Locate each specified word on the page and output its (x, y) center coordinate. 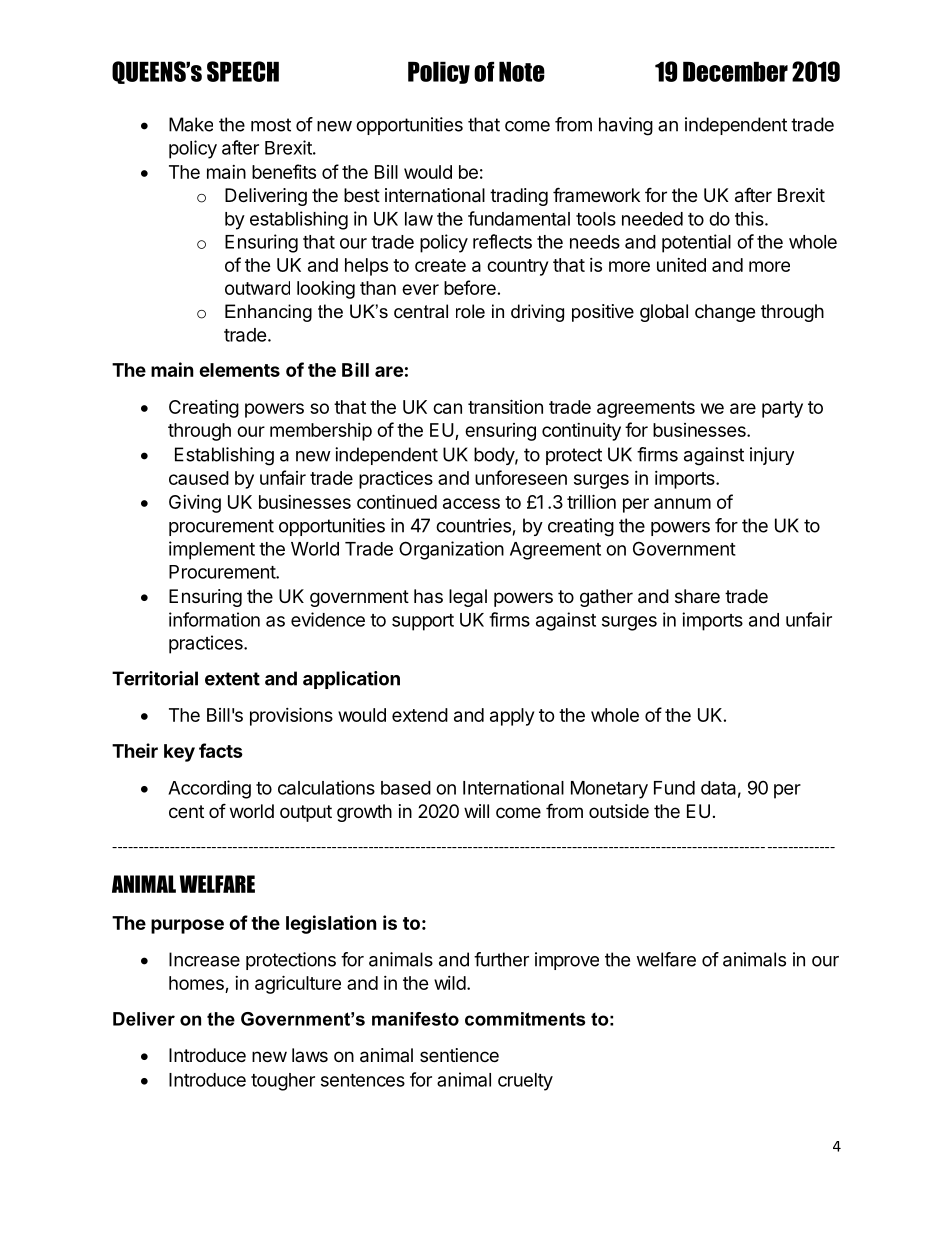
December (735, 72)
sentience (459, 1055)
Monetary (609, 790)
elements (239, 370)
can (447, 408)
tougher (283, 1082)
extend (420, 715)
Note (522, 72)
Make (191, 124)
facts (221, 750)
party (782, 409)
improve (567, 961)
